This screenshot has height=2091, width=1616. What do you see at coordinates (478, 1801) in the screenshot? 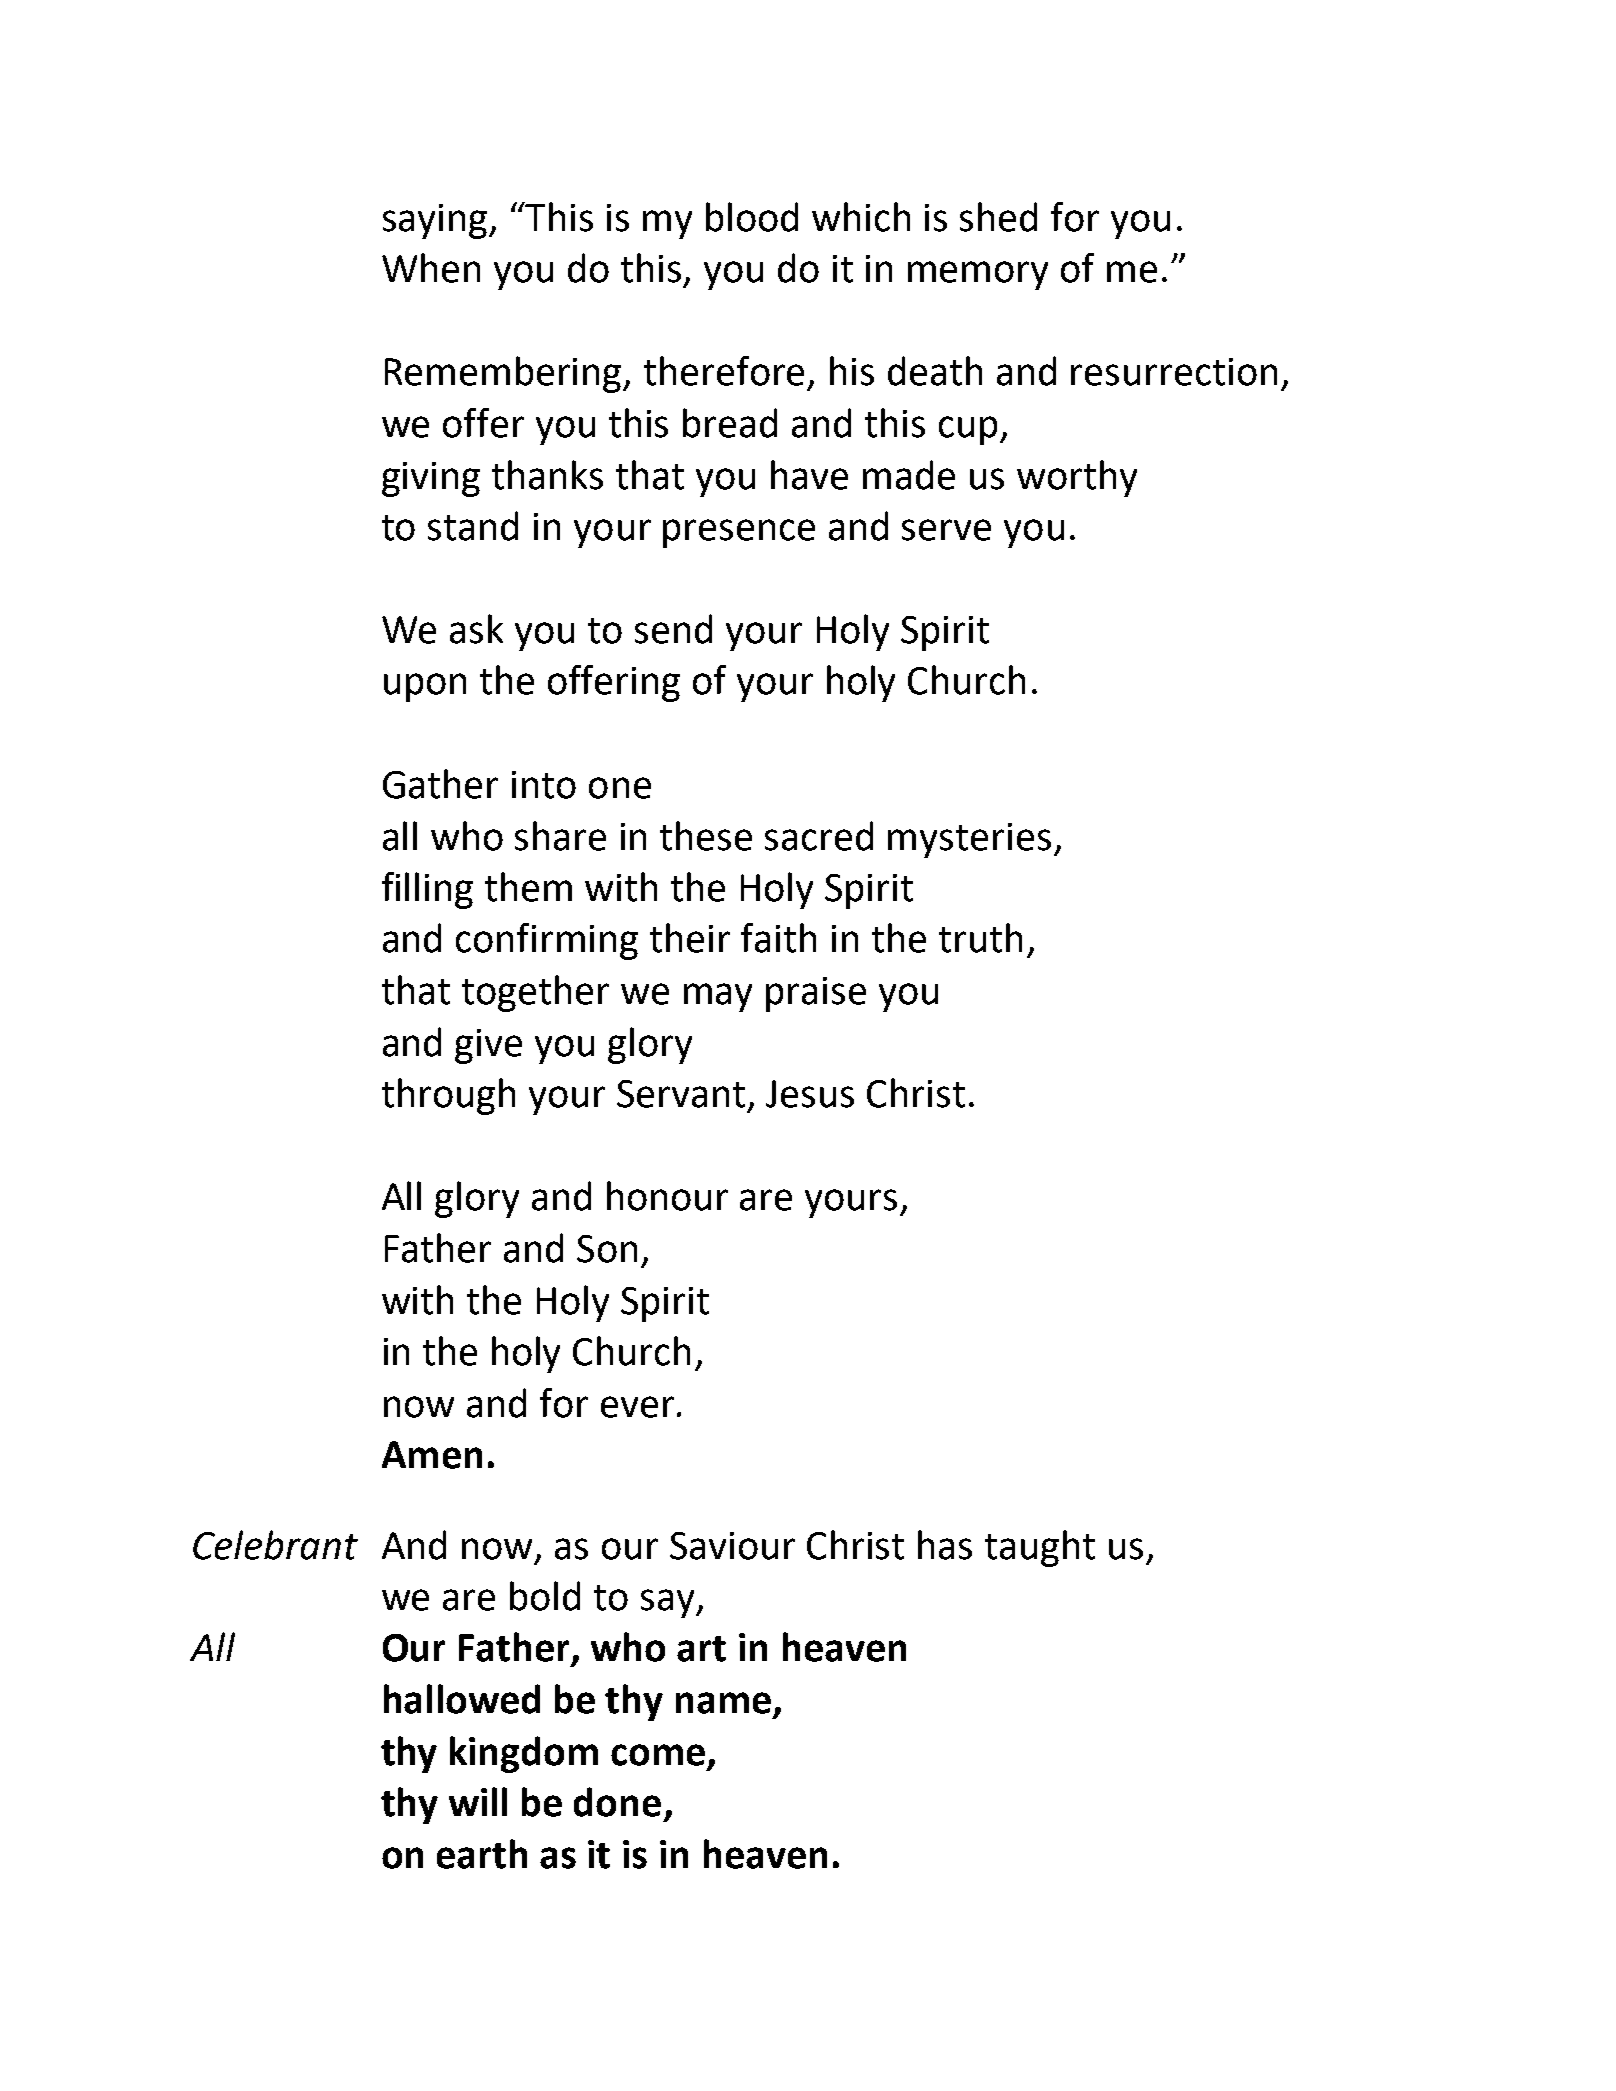
I see `will` at bounding box center [478, 1801].
